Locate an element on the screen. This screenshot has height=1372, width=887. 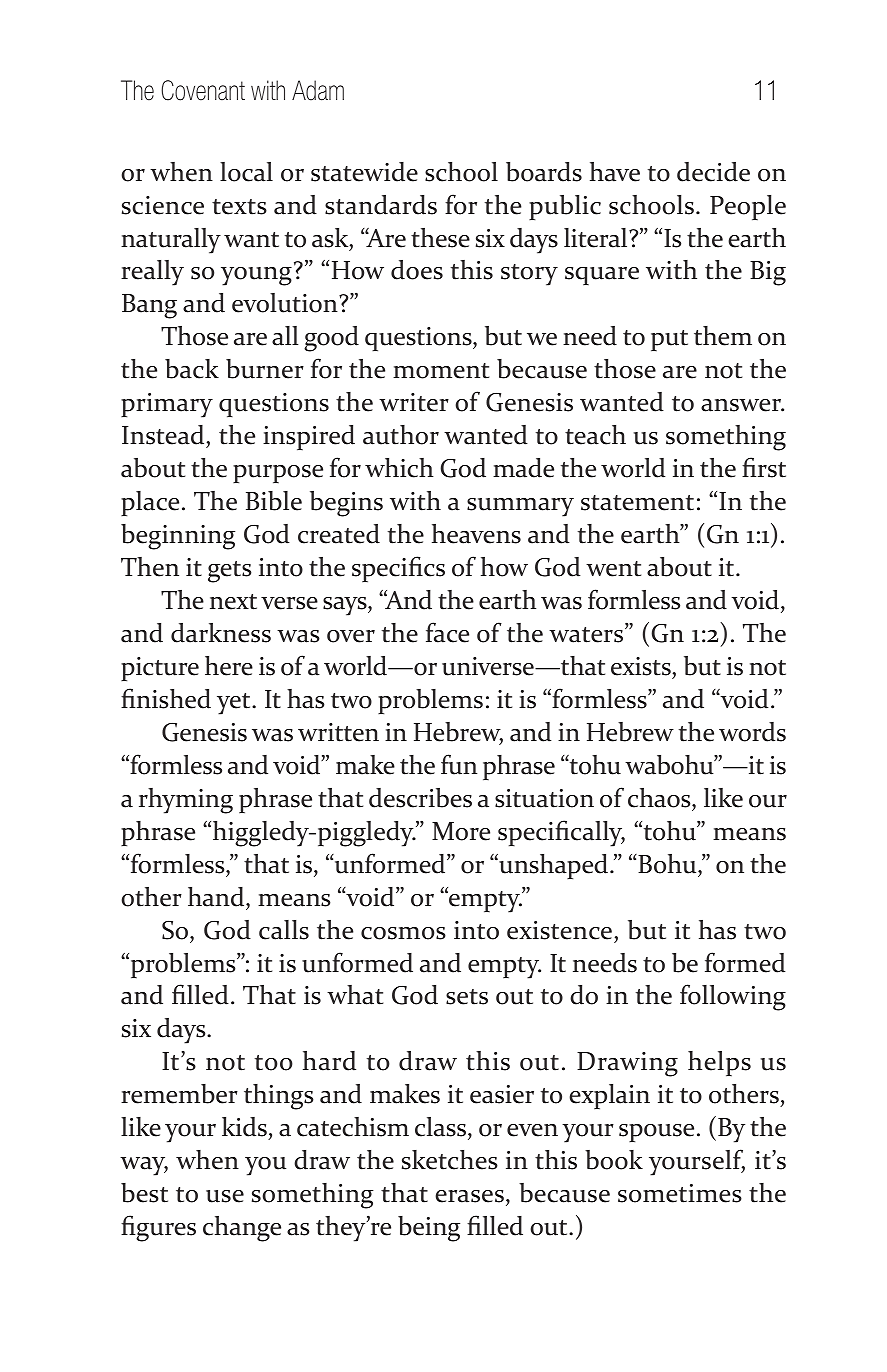
hand is located at coordinates (217, 897).
